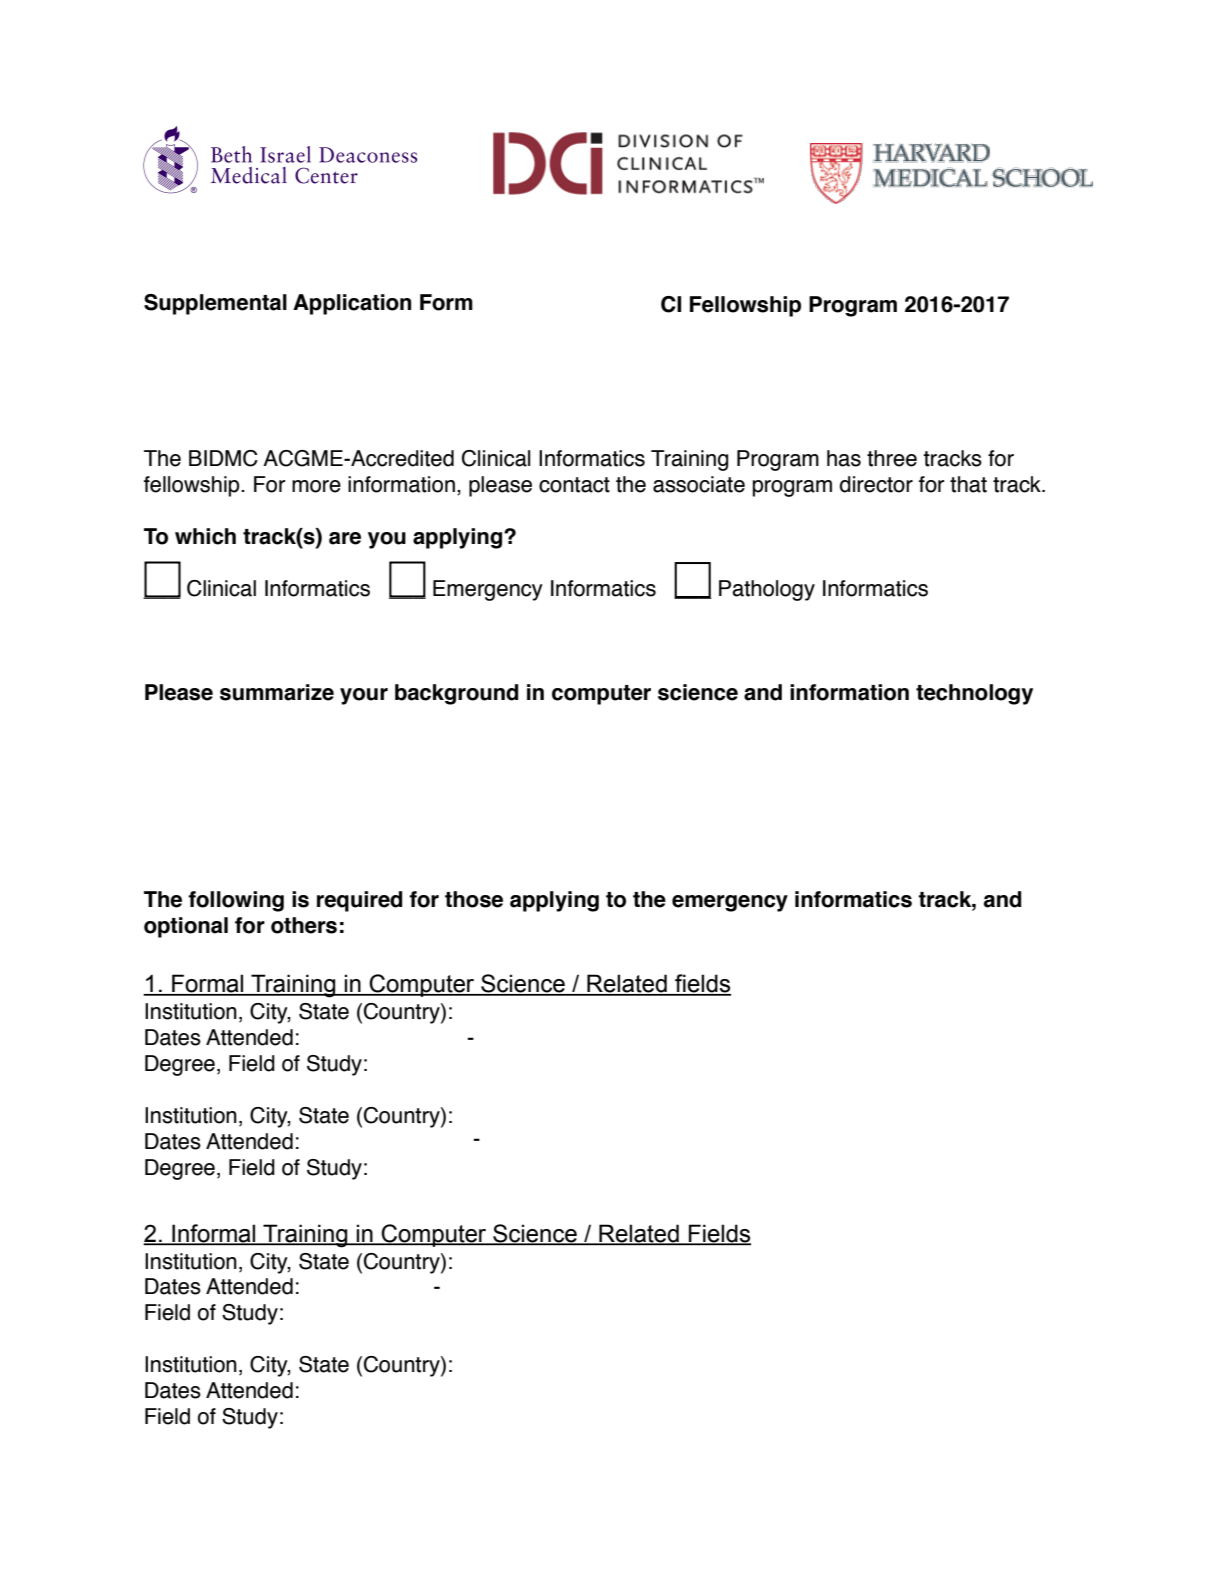  What do you see at coordinates (352, 304) in the page?
I see `Application` at bounding box center [352, 304].
